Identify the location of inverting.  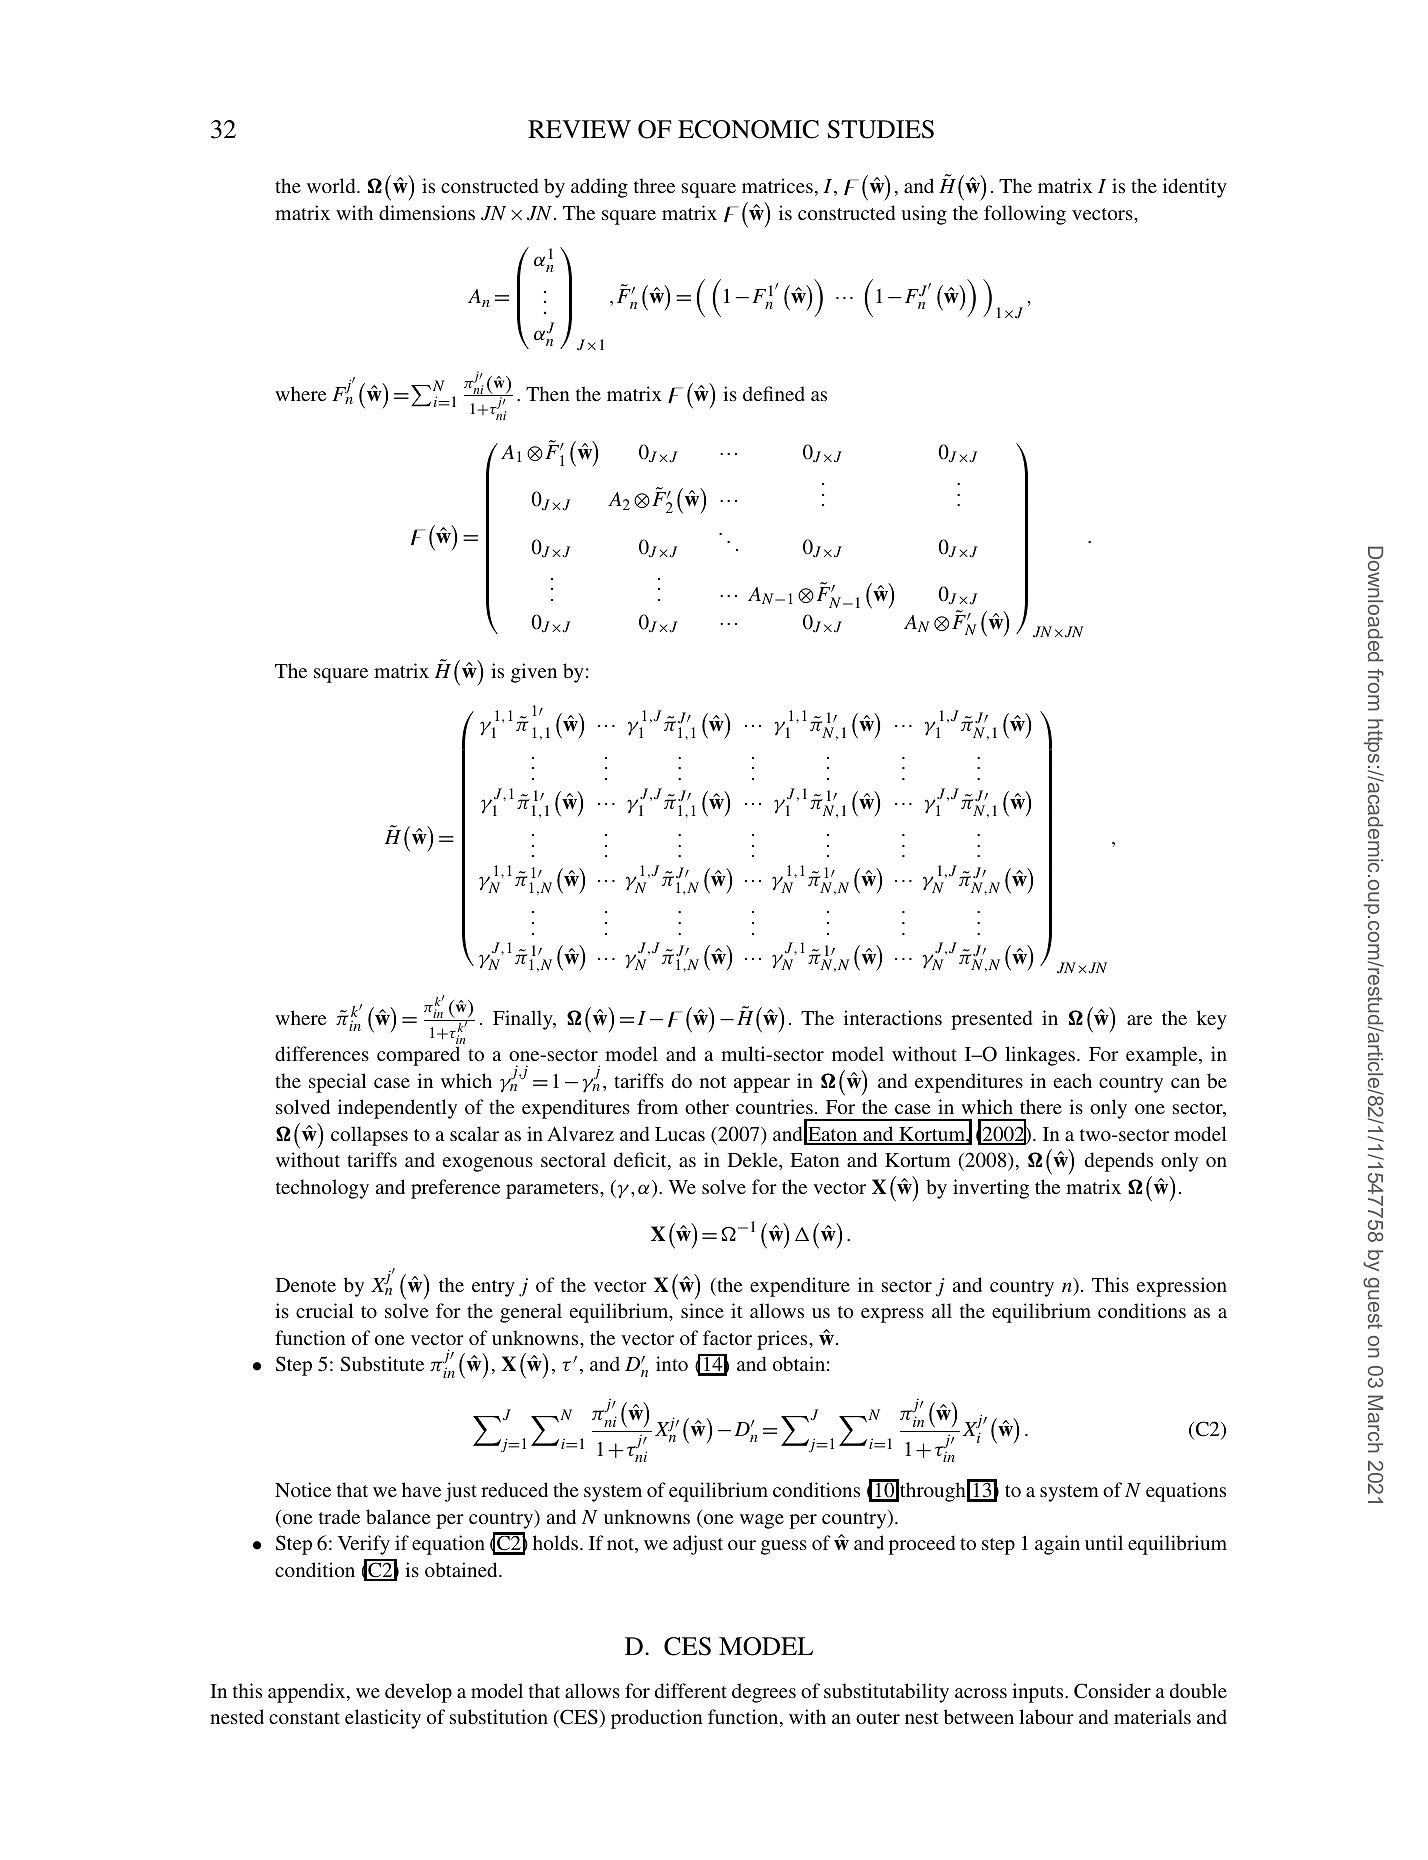
(991, 1189).
